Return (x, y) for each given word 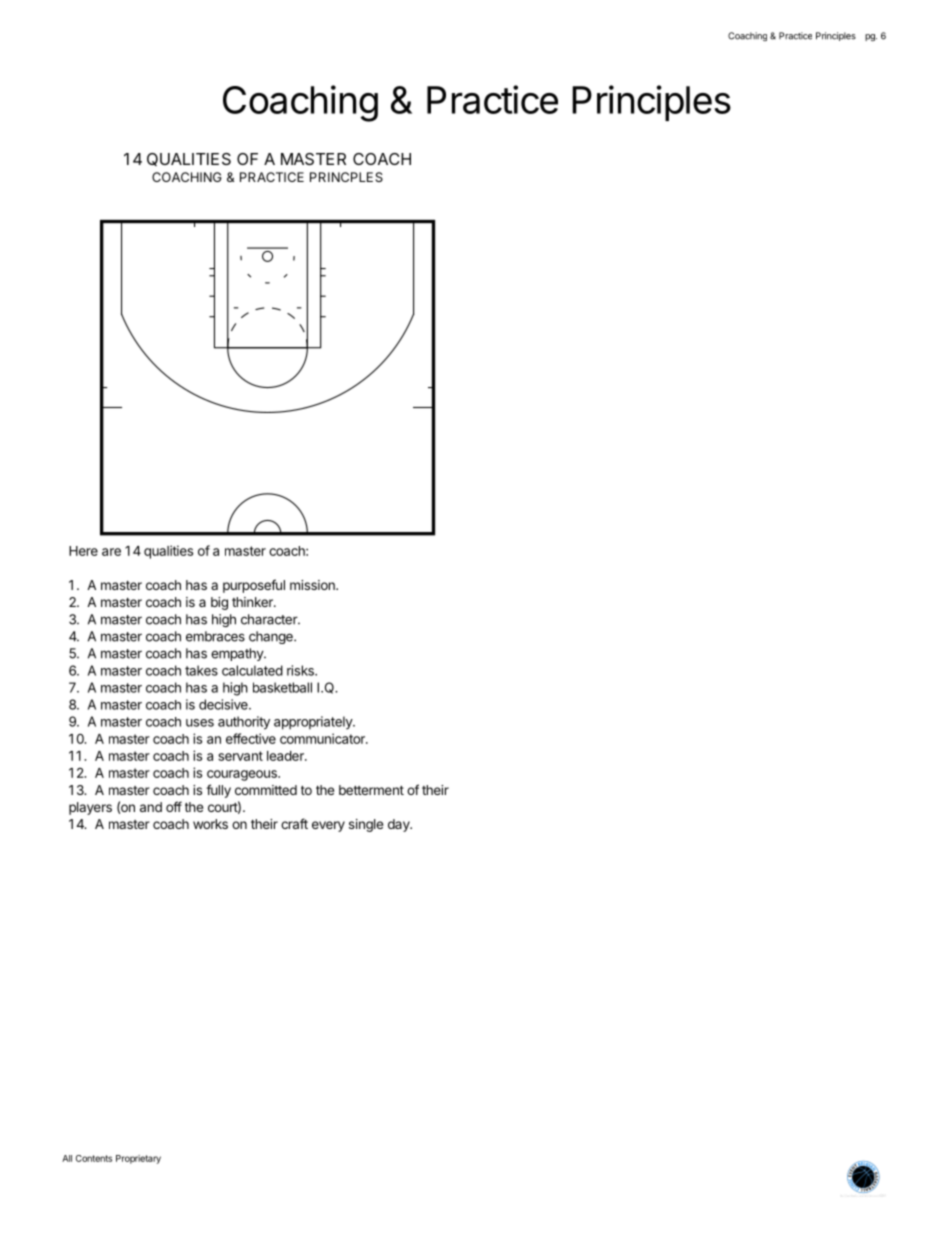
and (151, 807)
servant (240, 756)
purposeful (254, 586)
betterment (371, 790)
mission (313, 585)
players (90, 808)
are (111, 552)
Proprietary (138, 1159)
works (210, 824)
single (366, 825)
